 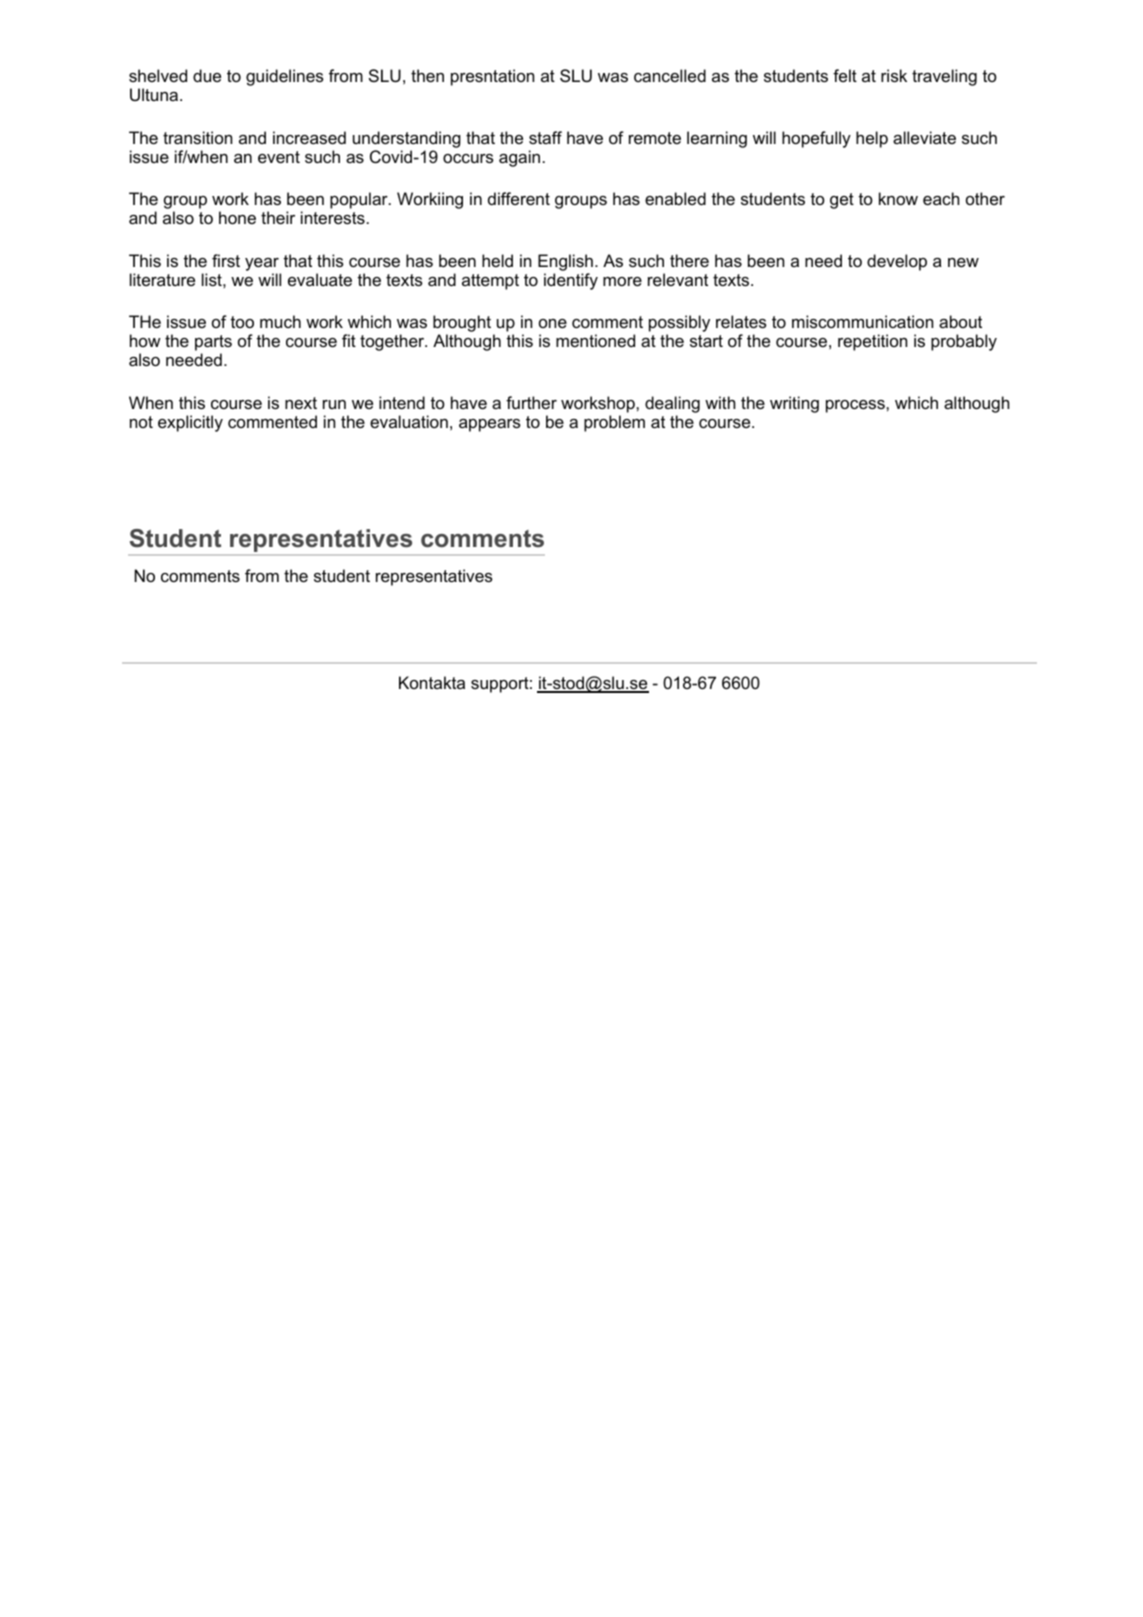 What do you see at coordinates (670, 75) in the document?
I see `cancelled` at bounding box center [670, 75].
